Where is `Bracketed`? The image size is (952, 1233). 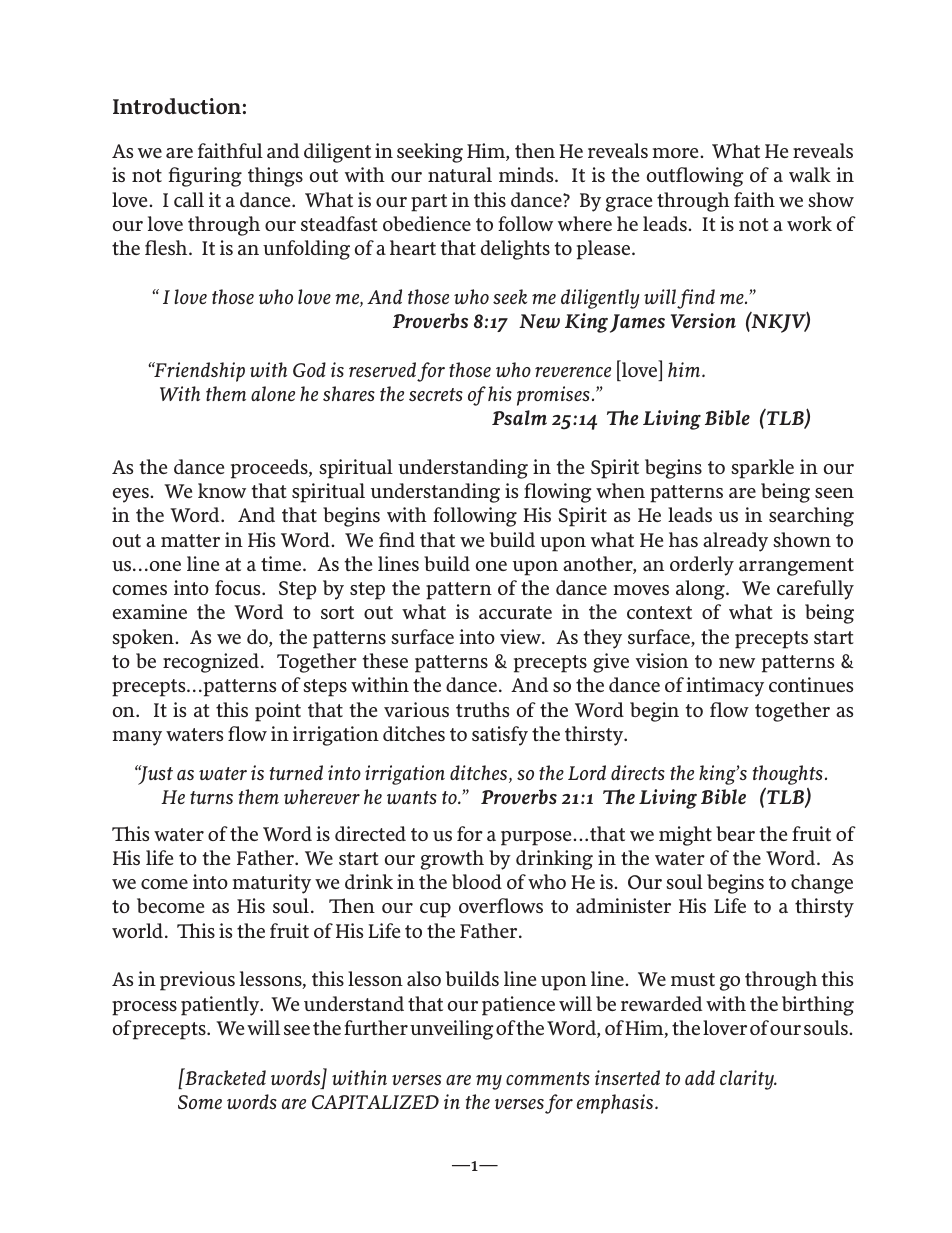 Bracketed is located at coordinates (224, 1076).
